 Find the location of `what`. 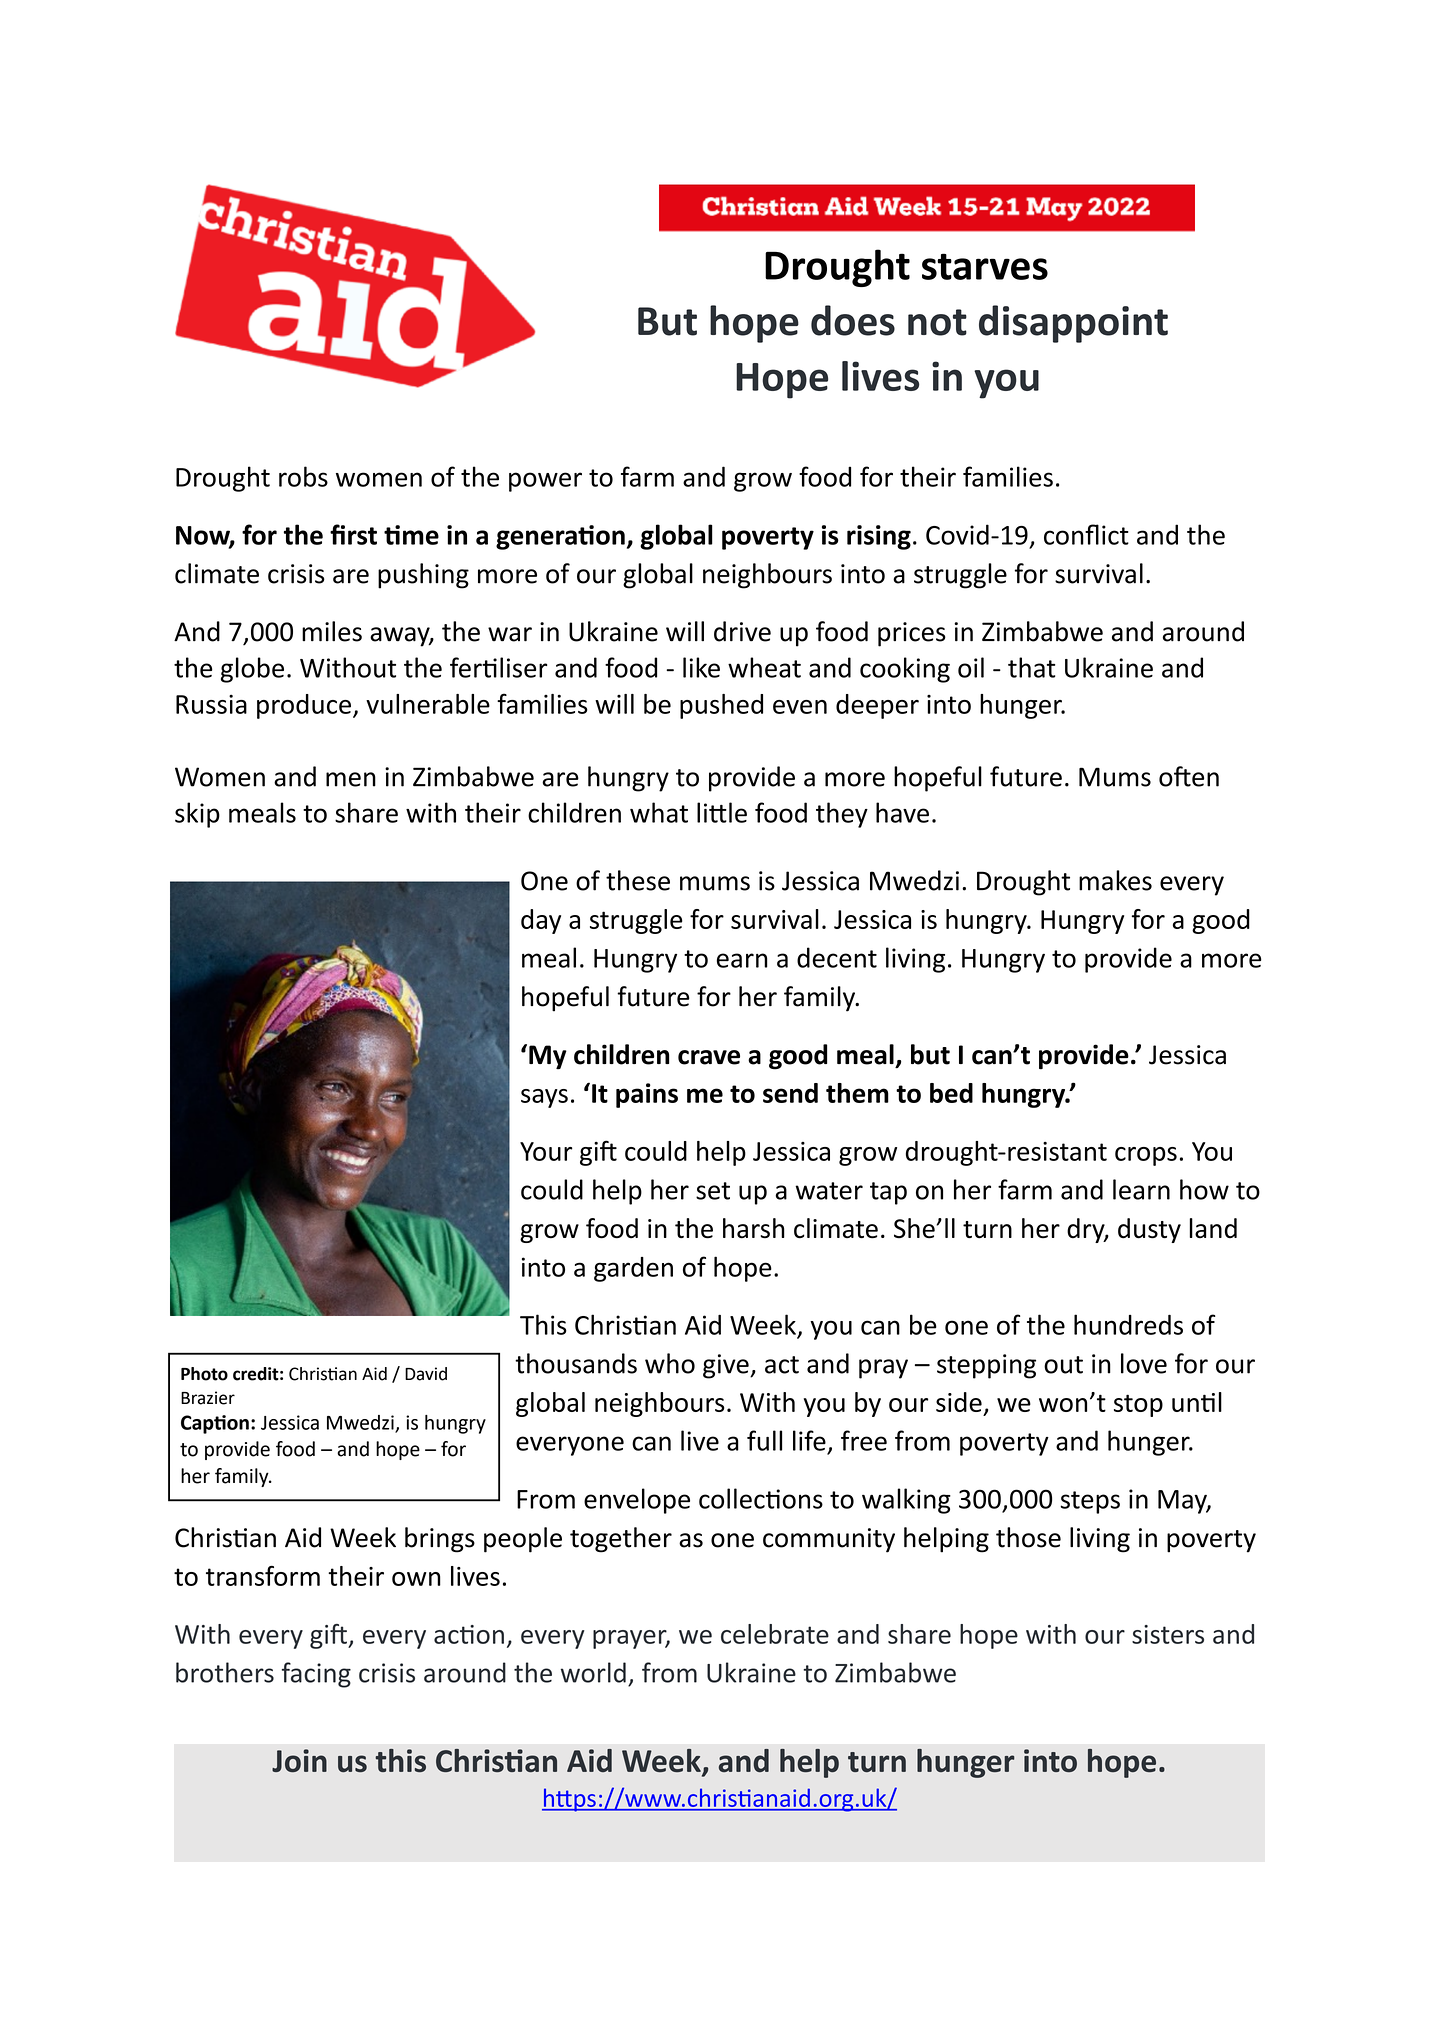

what is located at coordinates (659, 812).
